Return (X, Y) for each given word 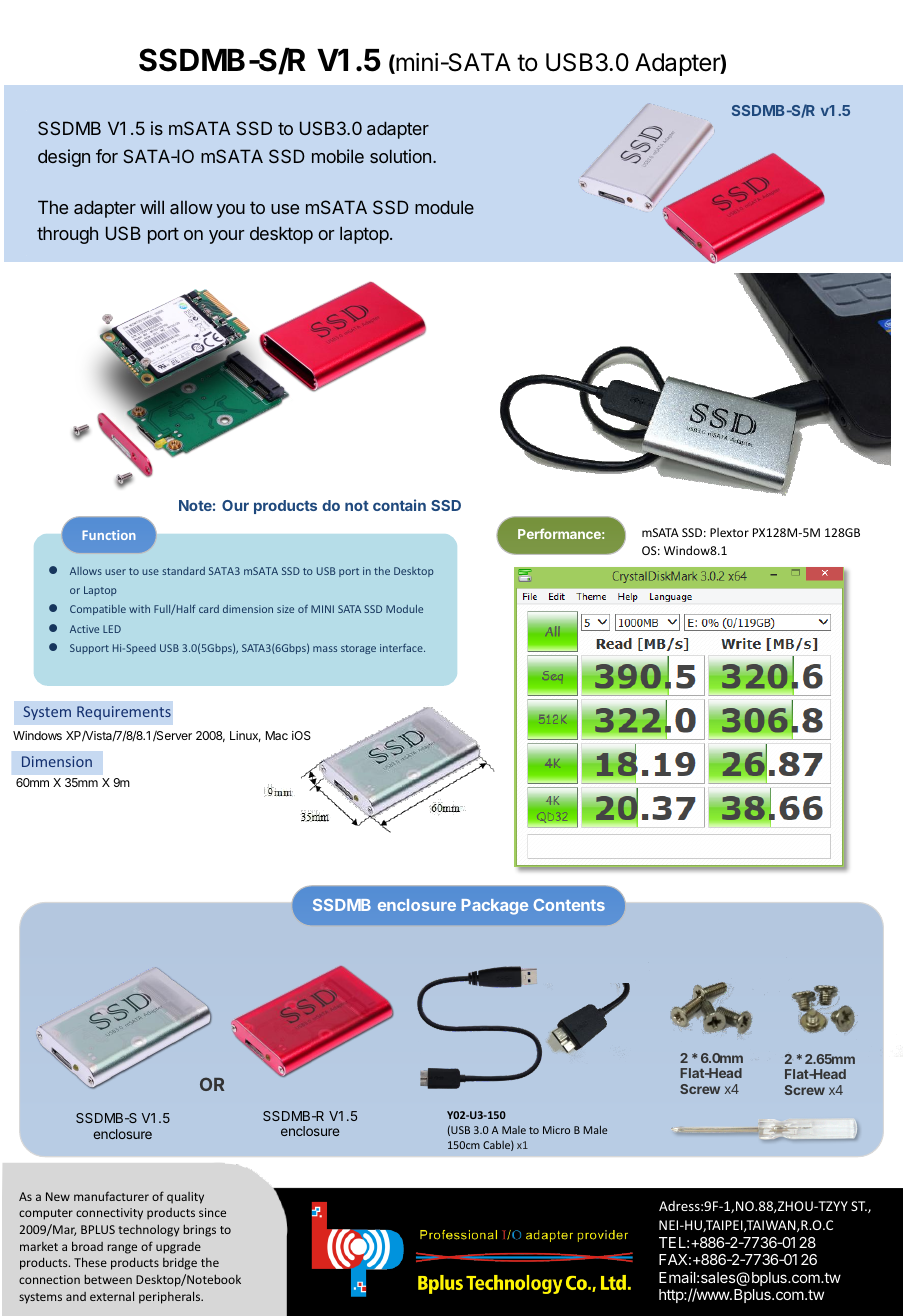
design (64, 158)
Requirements (124, 713)
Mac (277, 735)
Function (108, 535)
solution (400, 156)
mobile (338, 156)
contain (399, 505)
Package (495, 907)
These (90, 1262)
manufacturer (111, 1196)
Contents (569, 905)
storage (358, 649)
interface (402, 648)
